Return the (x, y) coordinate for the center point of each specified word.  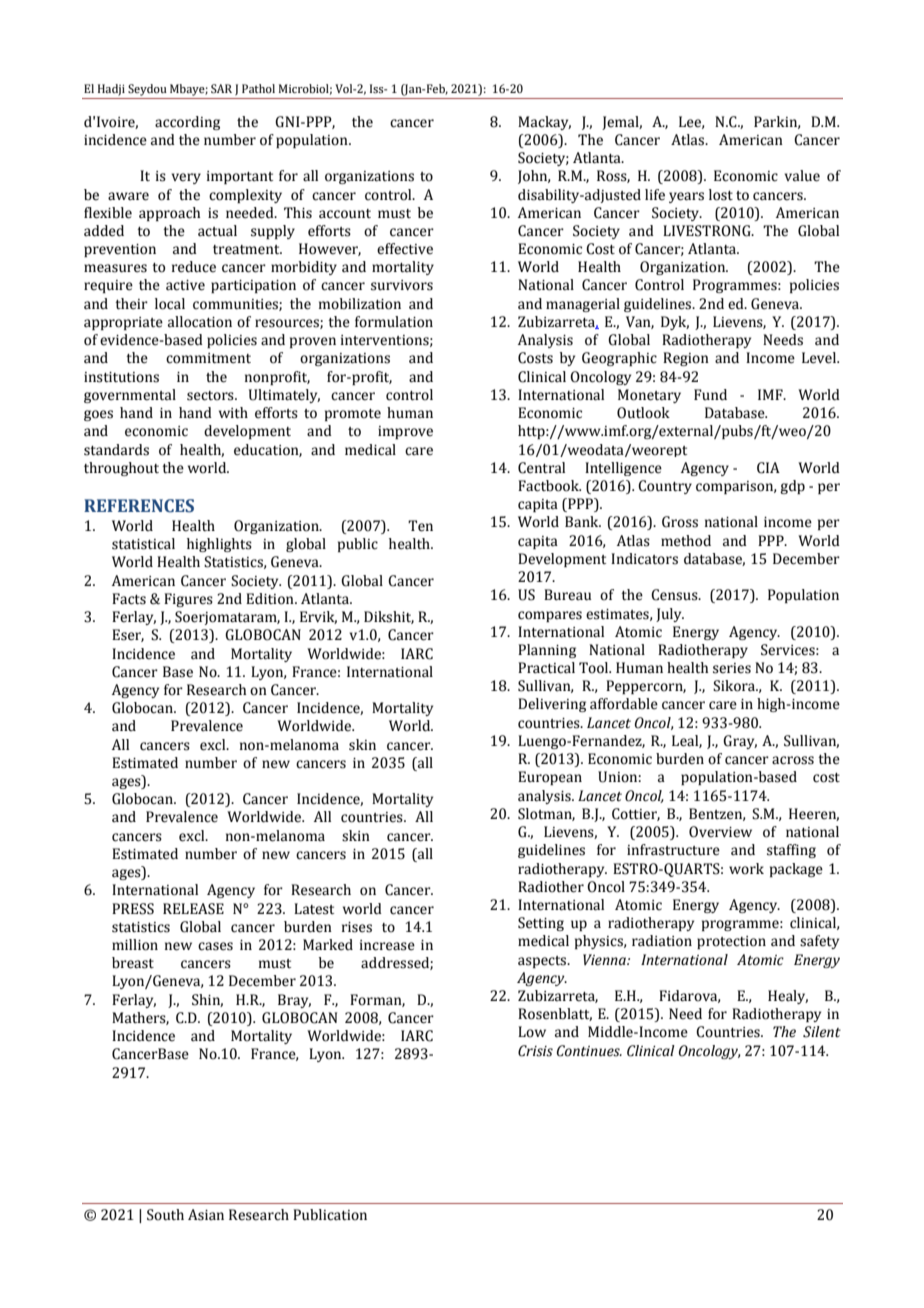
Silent (822, 1032)
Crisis (535, 1051)
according (187, 123)
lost (721, 195)
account (345, 214)
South (165, 1215)
